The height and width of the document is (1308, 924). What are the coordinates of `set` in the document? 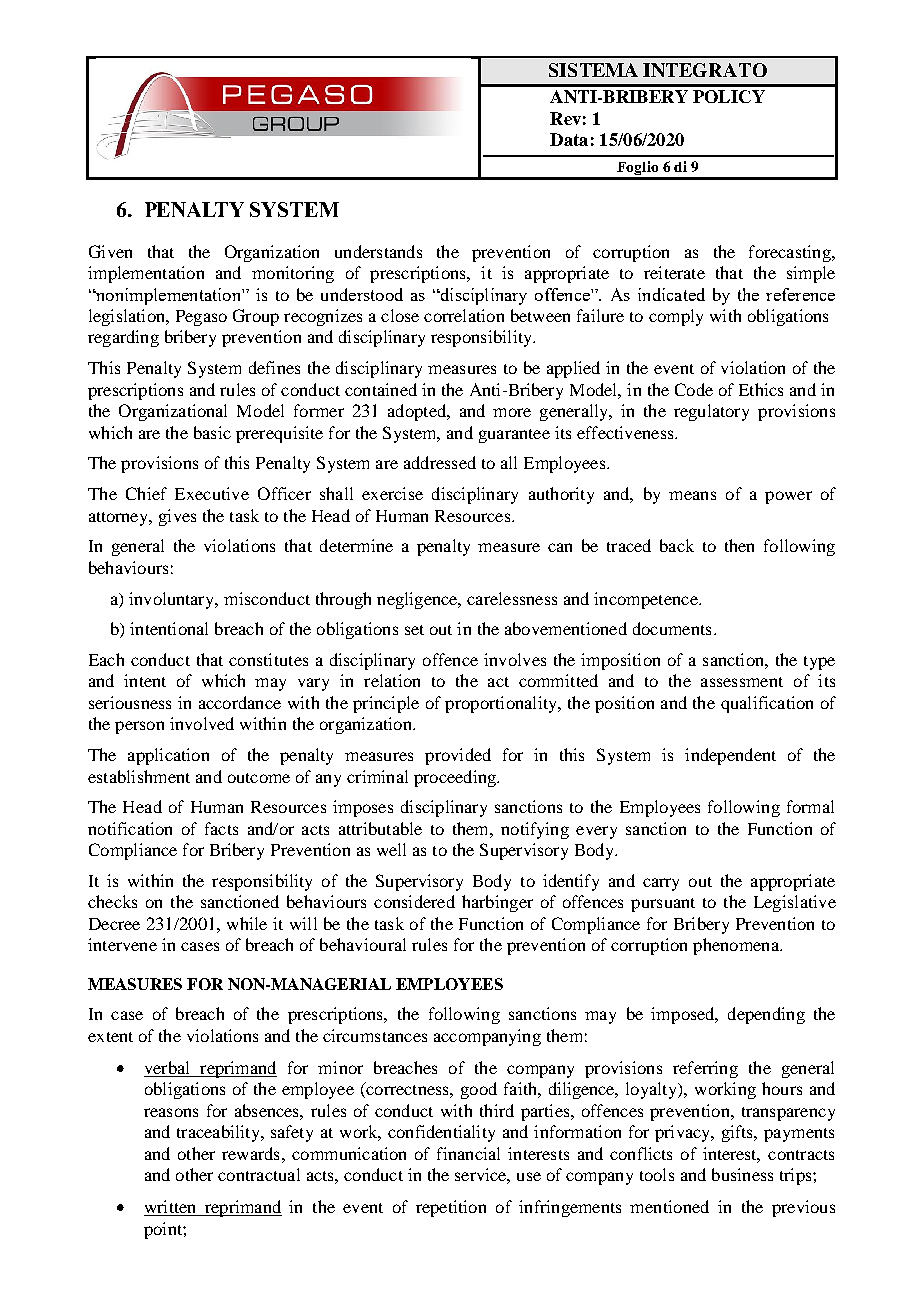 It's located at (414, 630).
